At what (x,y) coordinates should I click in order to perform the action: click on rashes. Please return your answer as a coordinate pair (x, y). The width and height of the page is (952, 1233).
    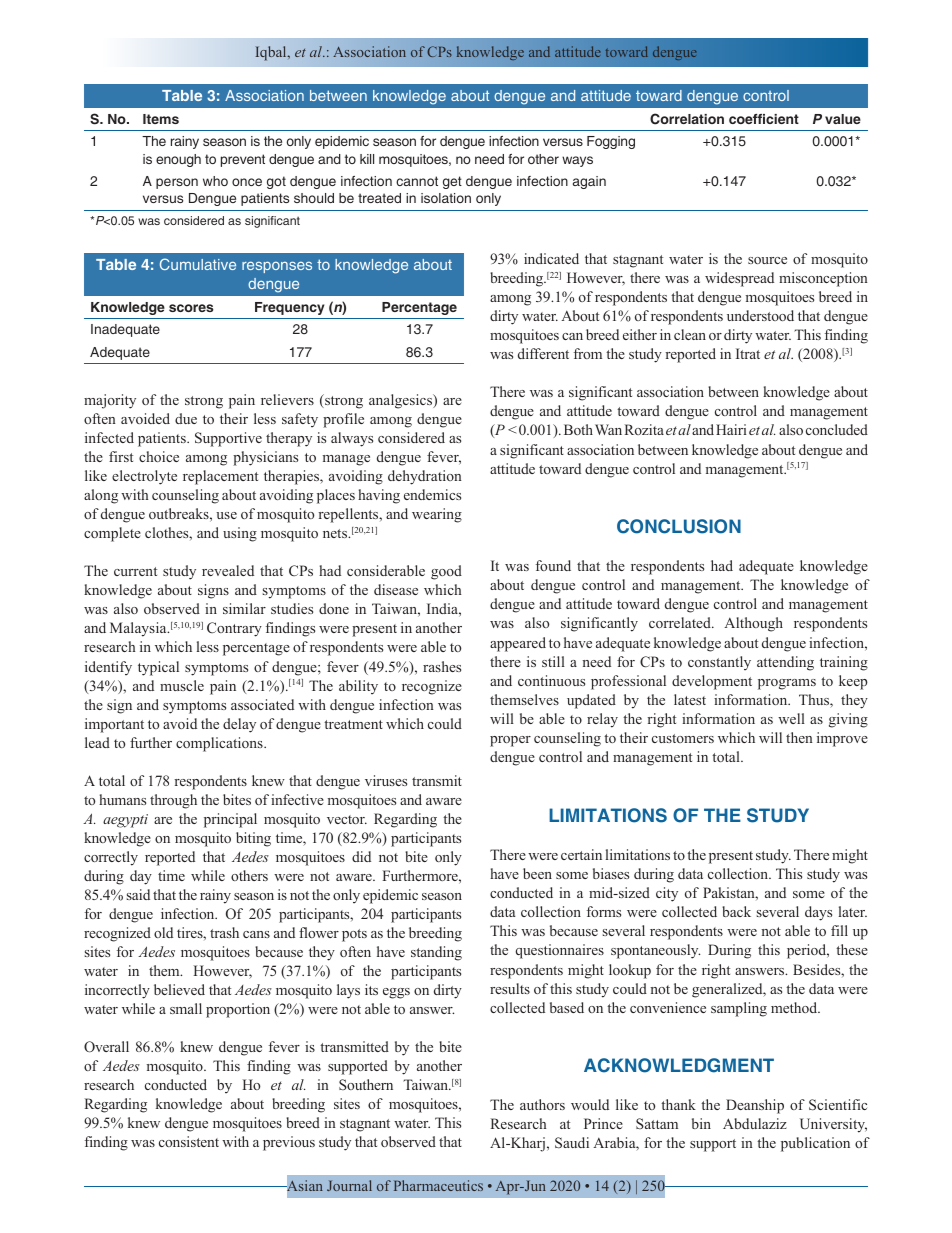
    Looking at the image, I should click on (442, 666).
